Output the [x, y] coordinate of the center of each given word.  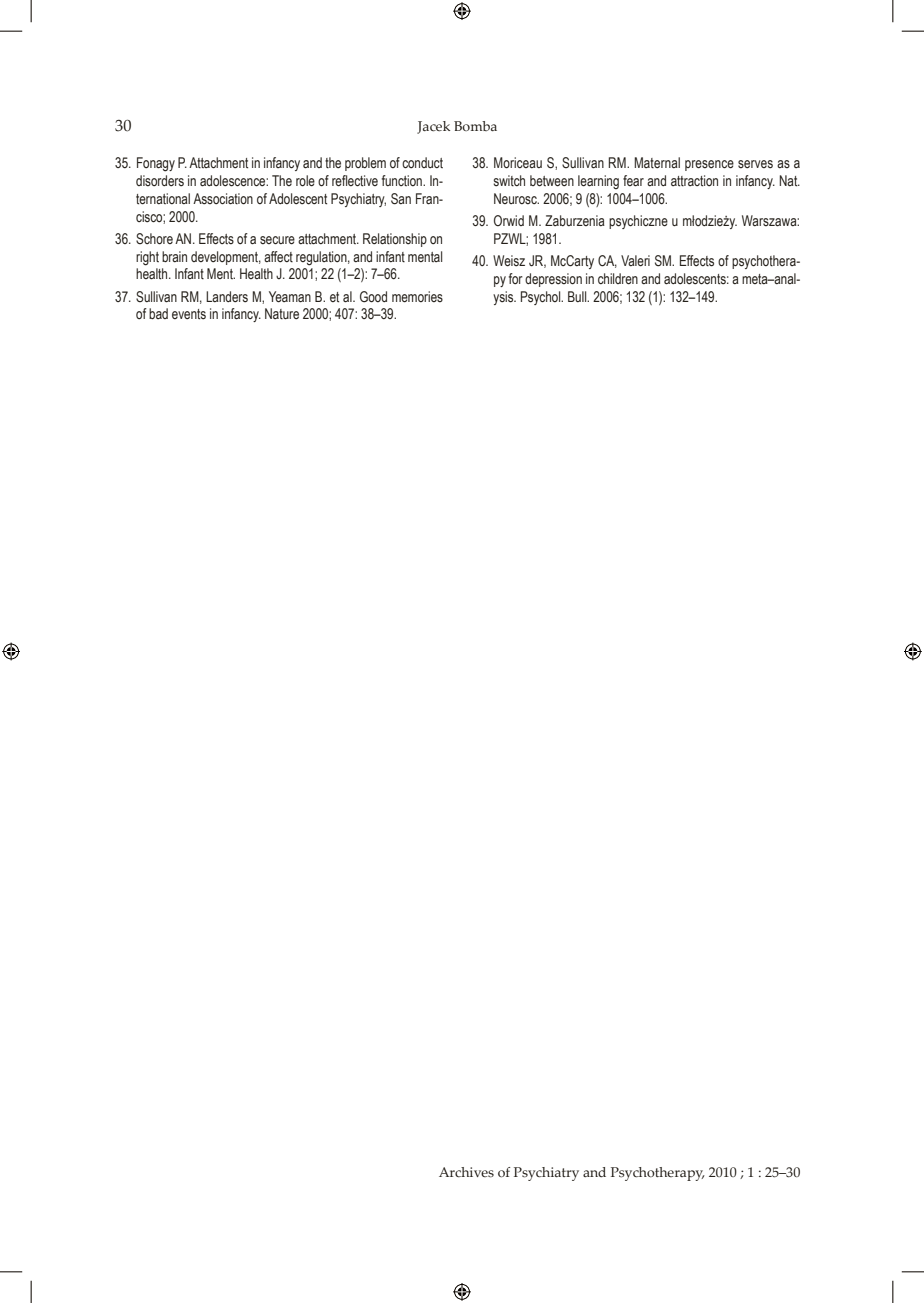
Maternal [657, 162]
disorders [160, 181]
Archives [466, 1172]
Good [373, 297]
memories [417, 296]
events [189, 314]
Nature [282, 313]
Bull [578, 296]
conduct [422, 162]
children [618, 278]
